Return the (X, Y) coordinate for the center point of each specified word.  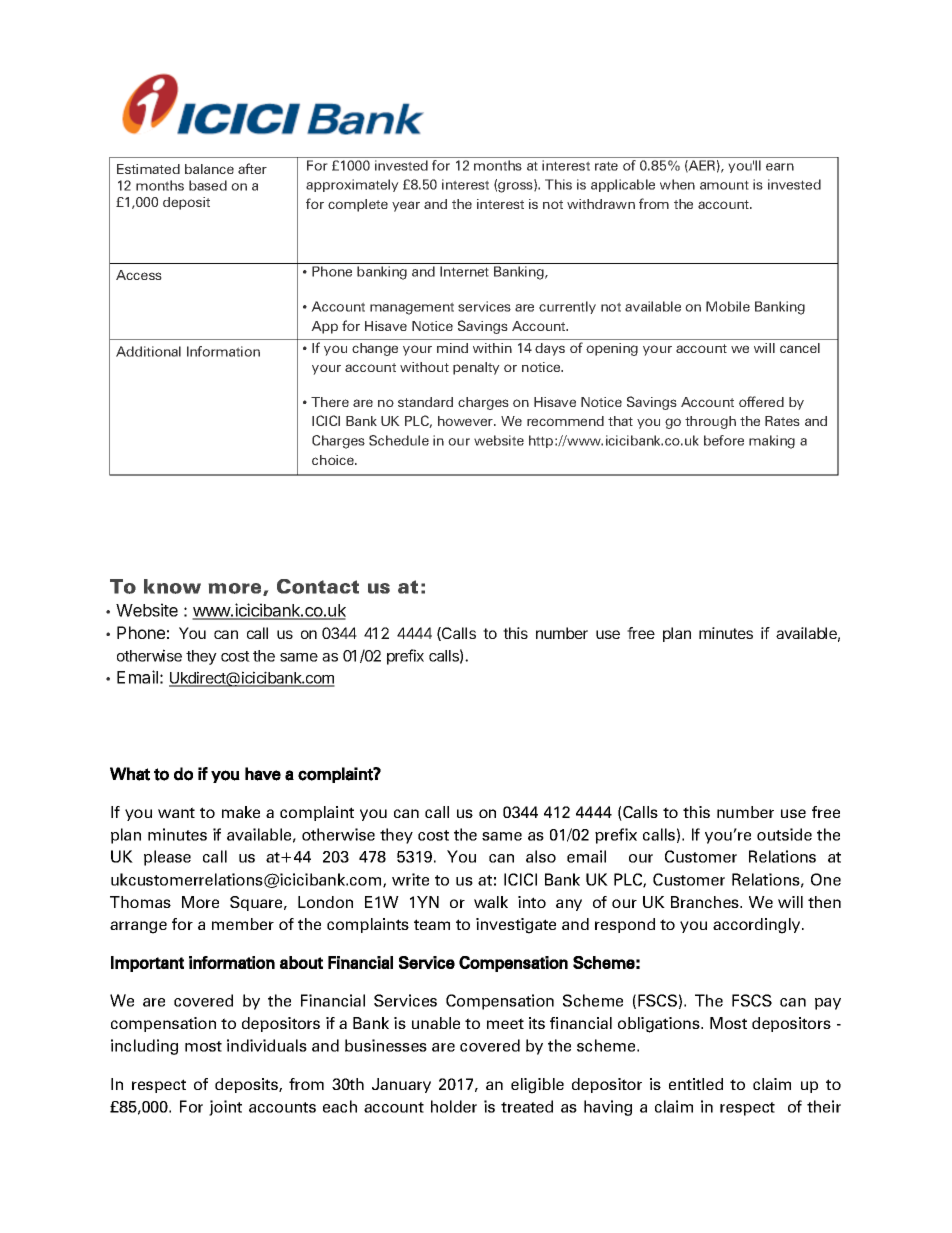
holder (454, 1106)
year (406, 206)
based (208, 185)
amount (724, 185)
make (241, 812)
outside (784, 834)
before (724, 440)
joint (225, 1108)
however (466, 421)
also (541, 856)
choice (334, 460)
